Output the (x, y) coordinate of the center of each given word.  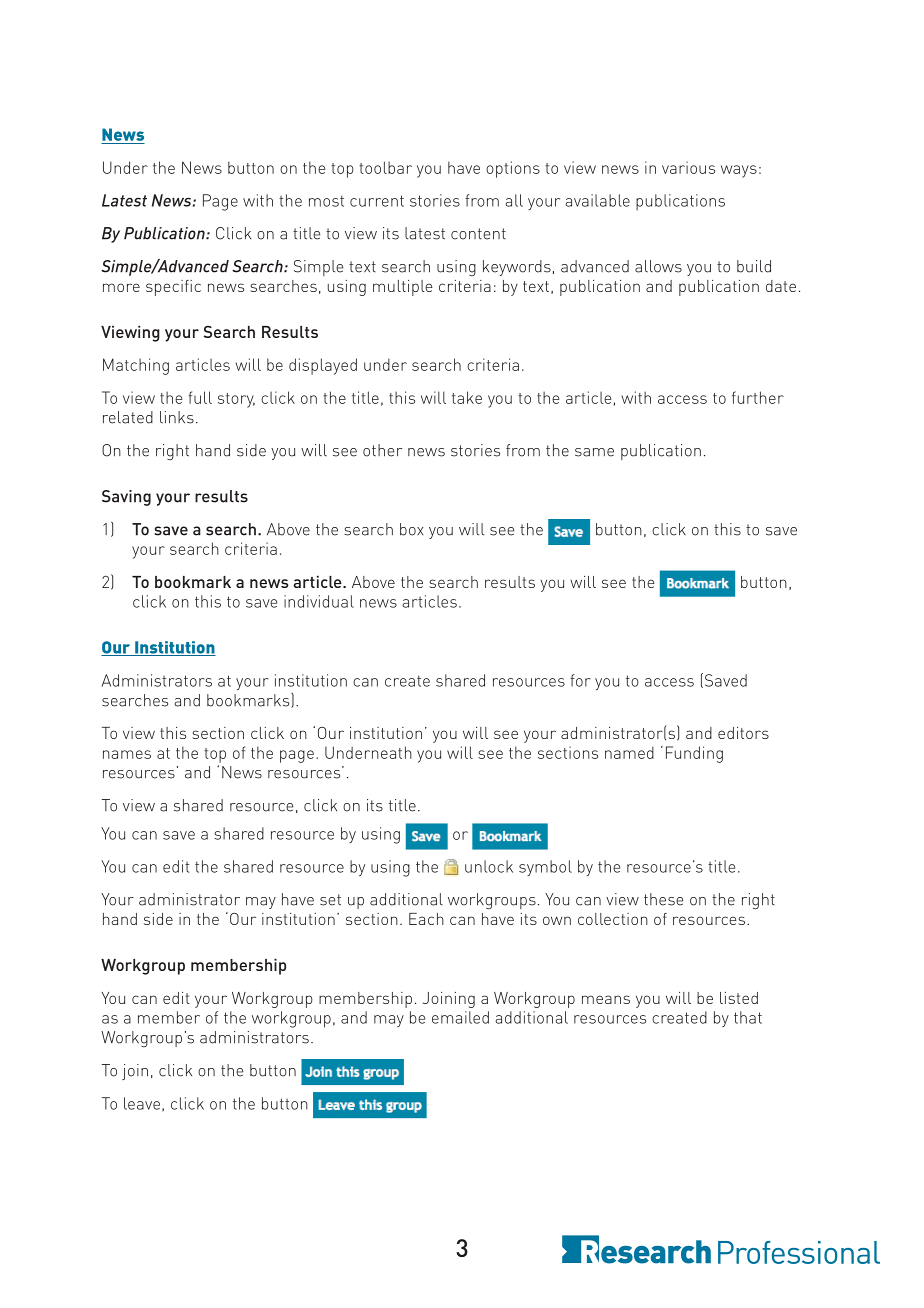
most (326, 201)
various (688, 167)
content (478, 234)
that (748, 1017)
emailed (460, 1017)
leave (142, 1103)
